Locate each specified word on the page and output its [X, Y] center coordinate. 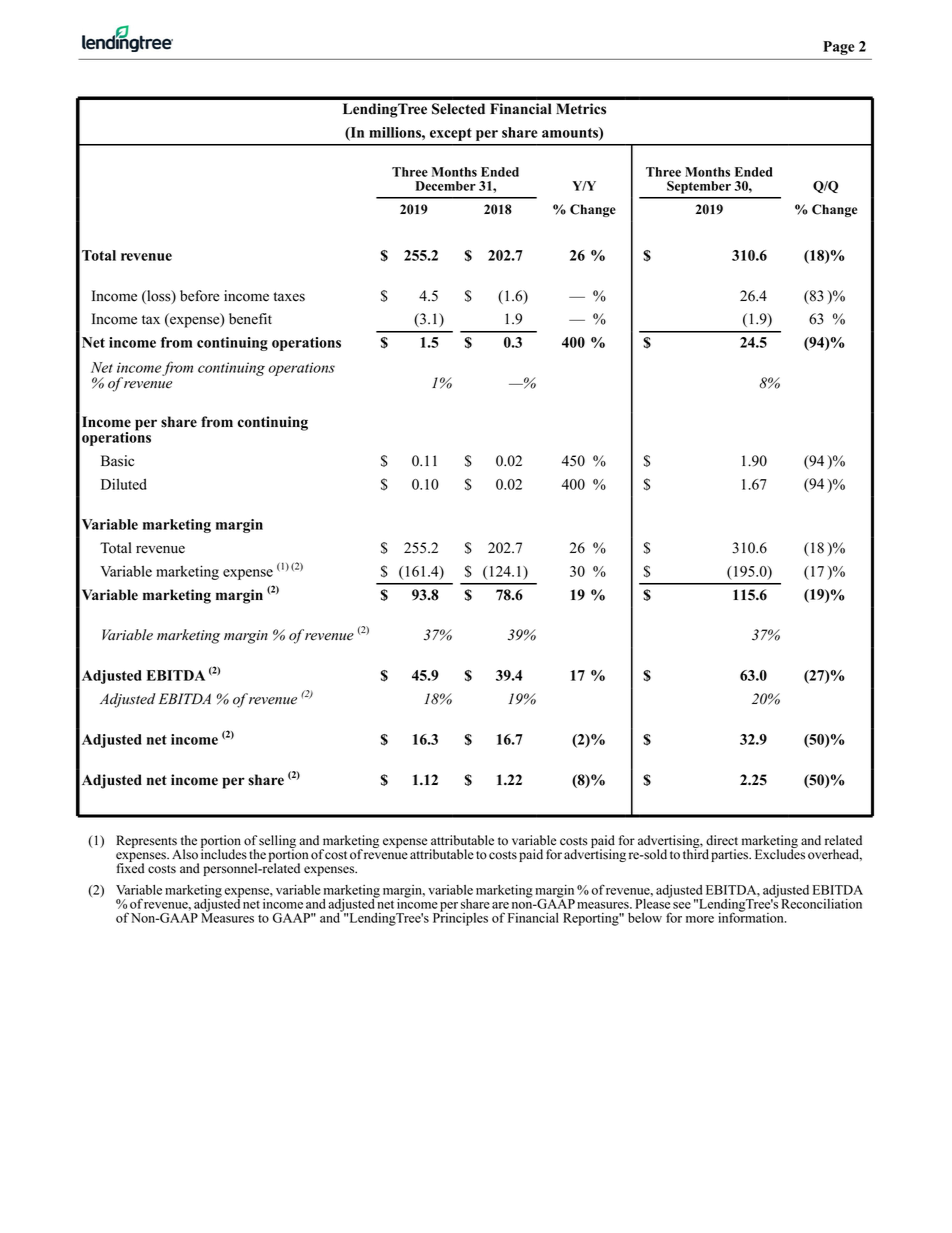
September [699, 187]
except [451, 134]
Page [839, 48]
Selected [458, 109]
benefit [250, 319]
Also [185, 854]
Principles [460, 918]
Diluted [124, 484]
